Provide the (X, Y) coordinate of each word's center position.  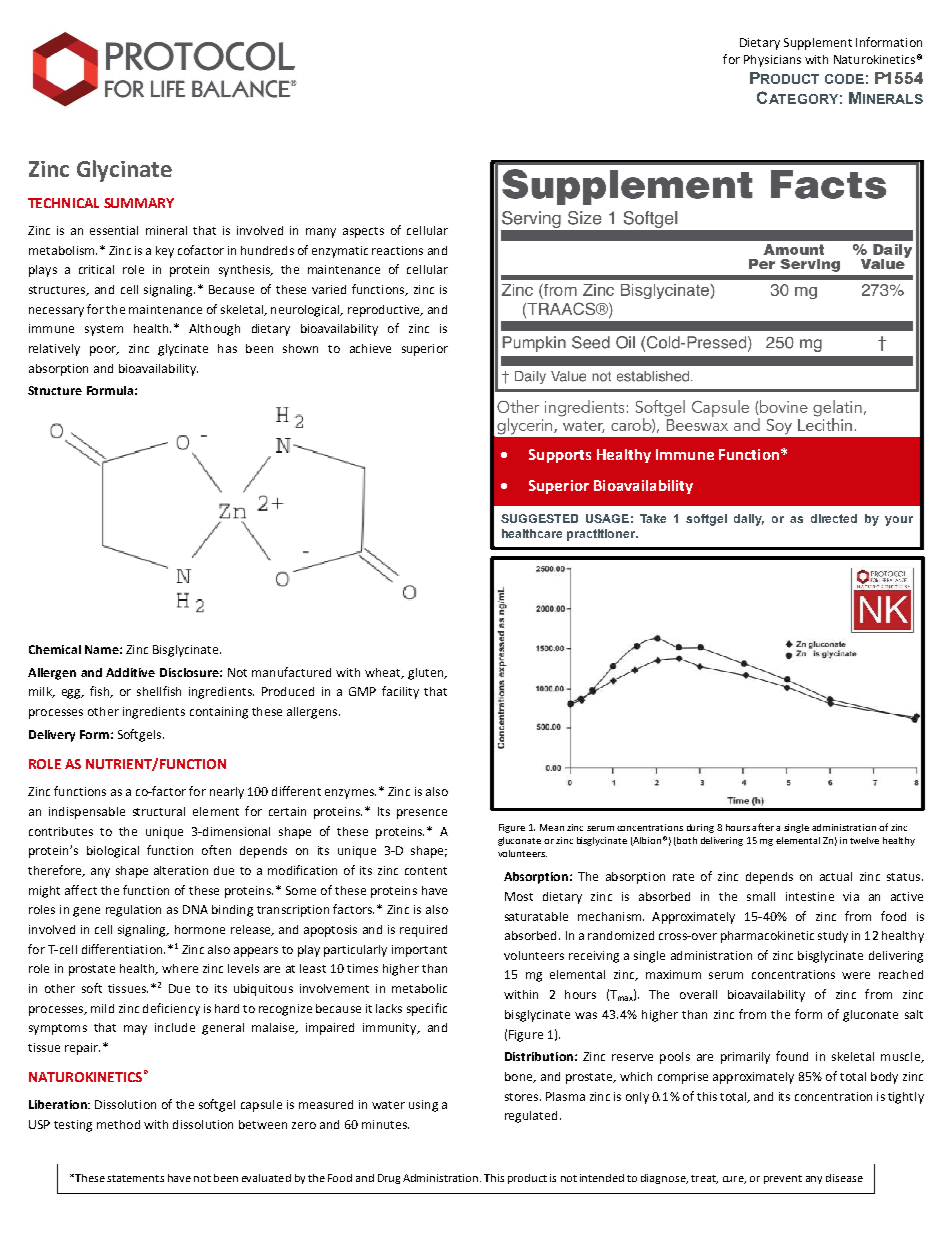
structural (159, 811)
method (118, 1124)
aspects (363, 232)
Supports (560, 456)
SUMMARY (139, 203)
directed (834, 518)
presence (422, 814)
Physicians (772, 61)
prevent (783, 1179)
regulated (531, 1117)
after (763, 827)
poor (104, 351)
